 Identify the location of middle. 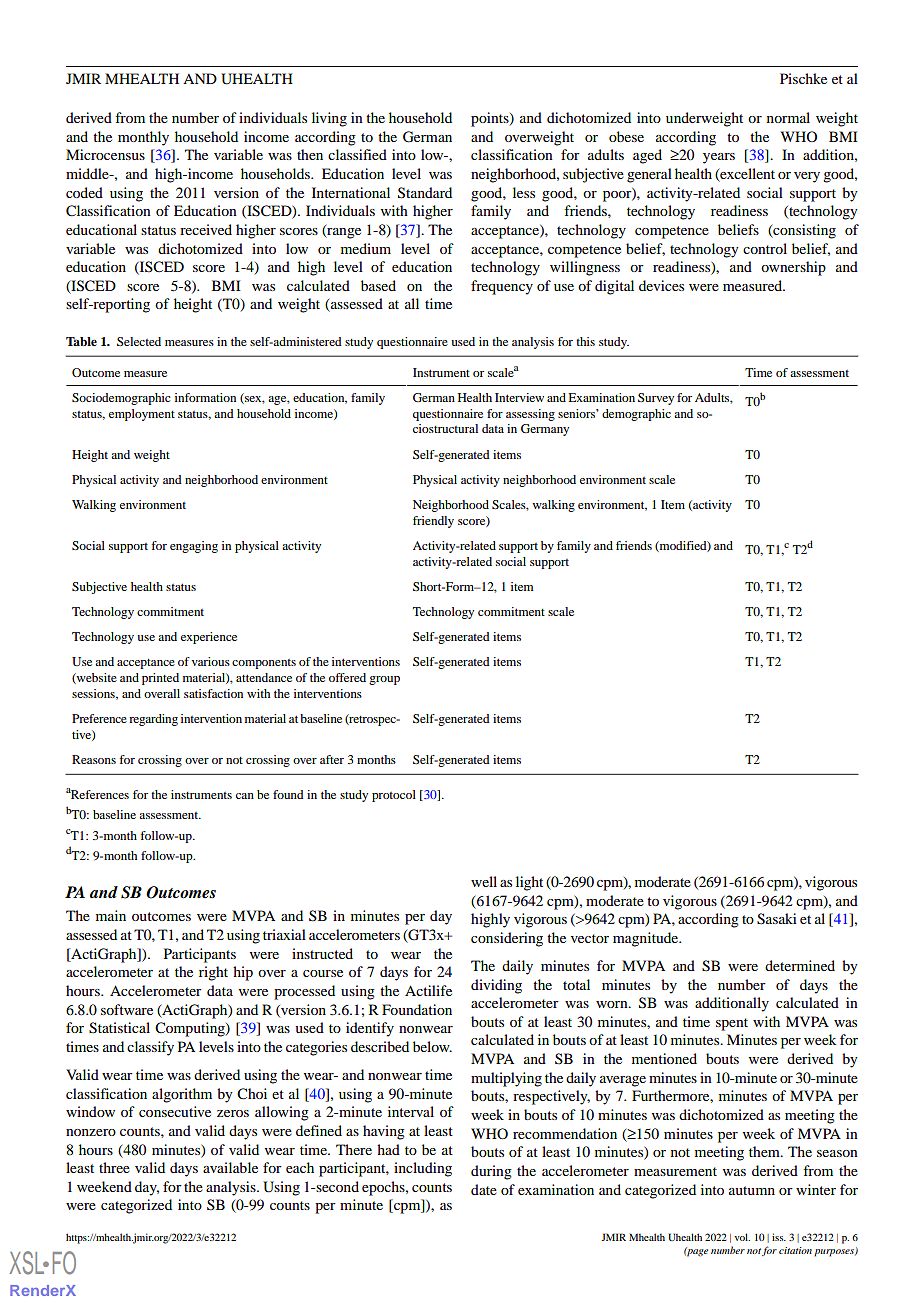
(88, 173).
